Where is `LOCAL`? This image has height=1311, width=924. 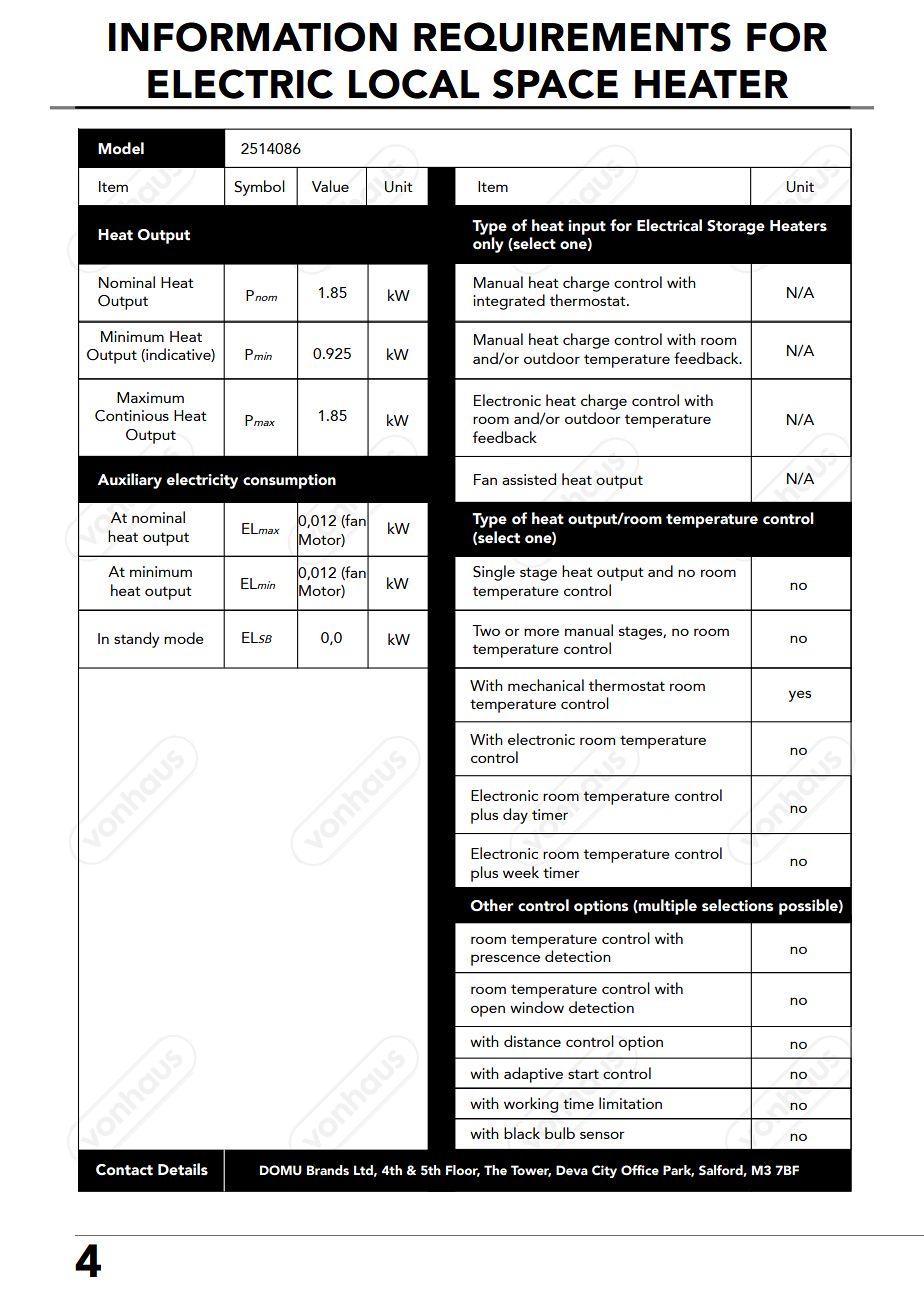 LOCAL is located at coordinates (414, 84).
